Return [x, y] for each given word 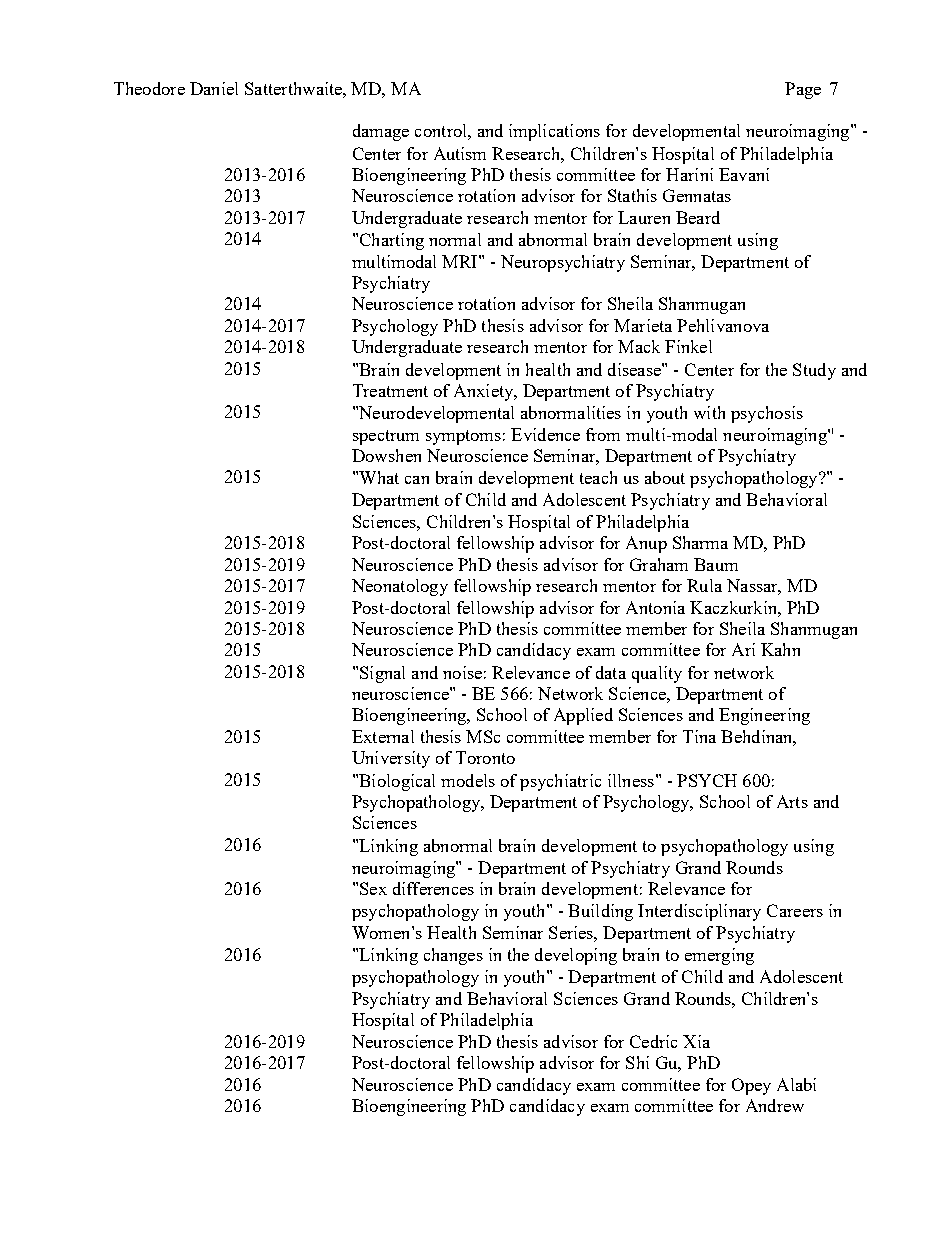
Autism [460, 153]
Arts [792, 801]
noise [462, 672]
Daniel [214, 88]
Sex [373, 888]
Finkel [688, 346]
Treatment [390, 390]
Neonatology [400, 587]
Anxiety [485, 392]
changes [453, 956]
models [468, 780]
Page [803, 90]
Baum [716, 564]
